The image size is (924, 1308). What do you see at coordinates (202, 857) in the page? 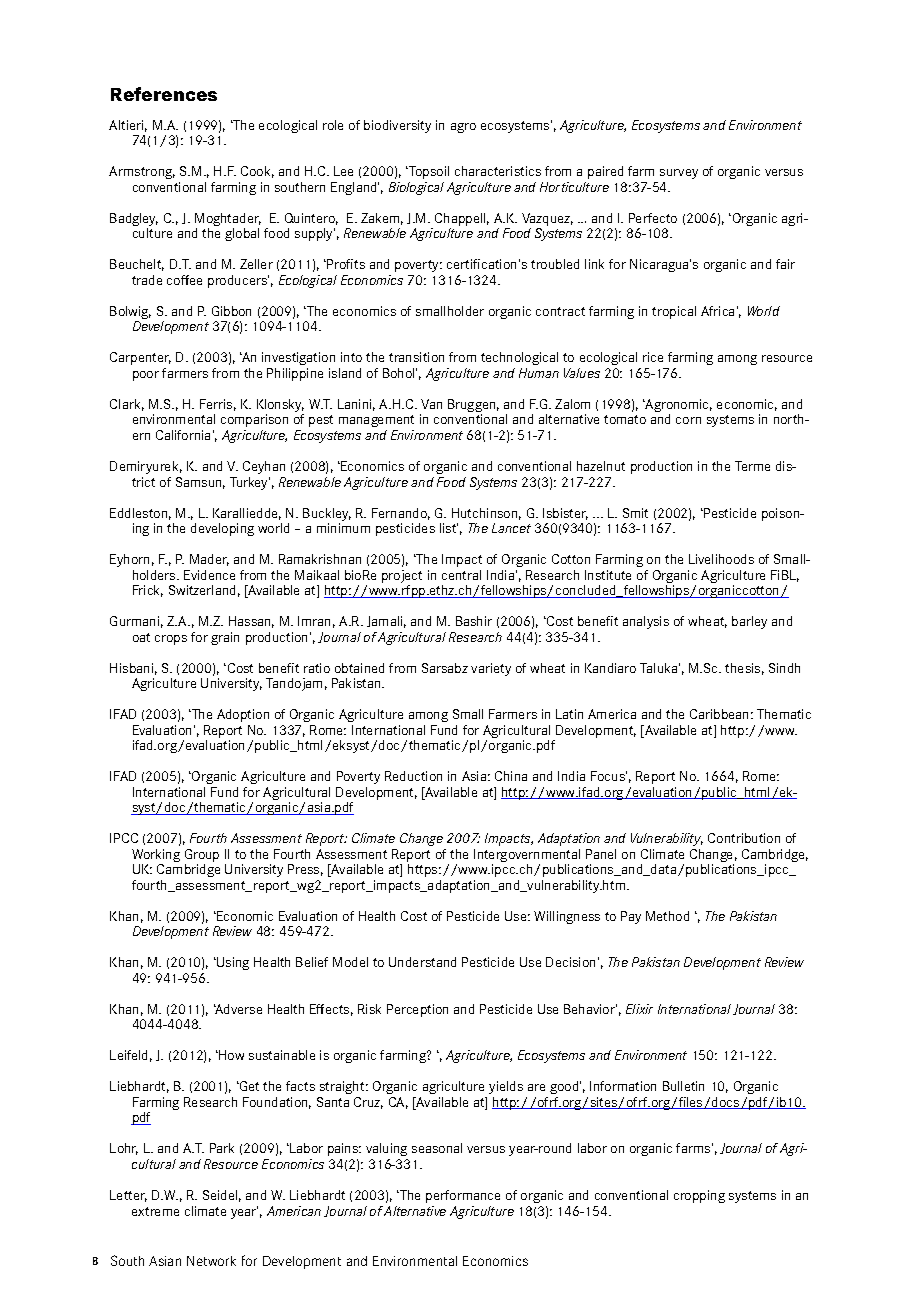
I see `Group` at bounding box center [202, 857].
